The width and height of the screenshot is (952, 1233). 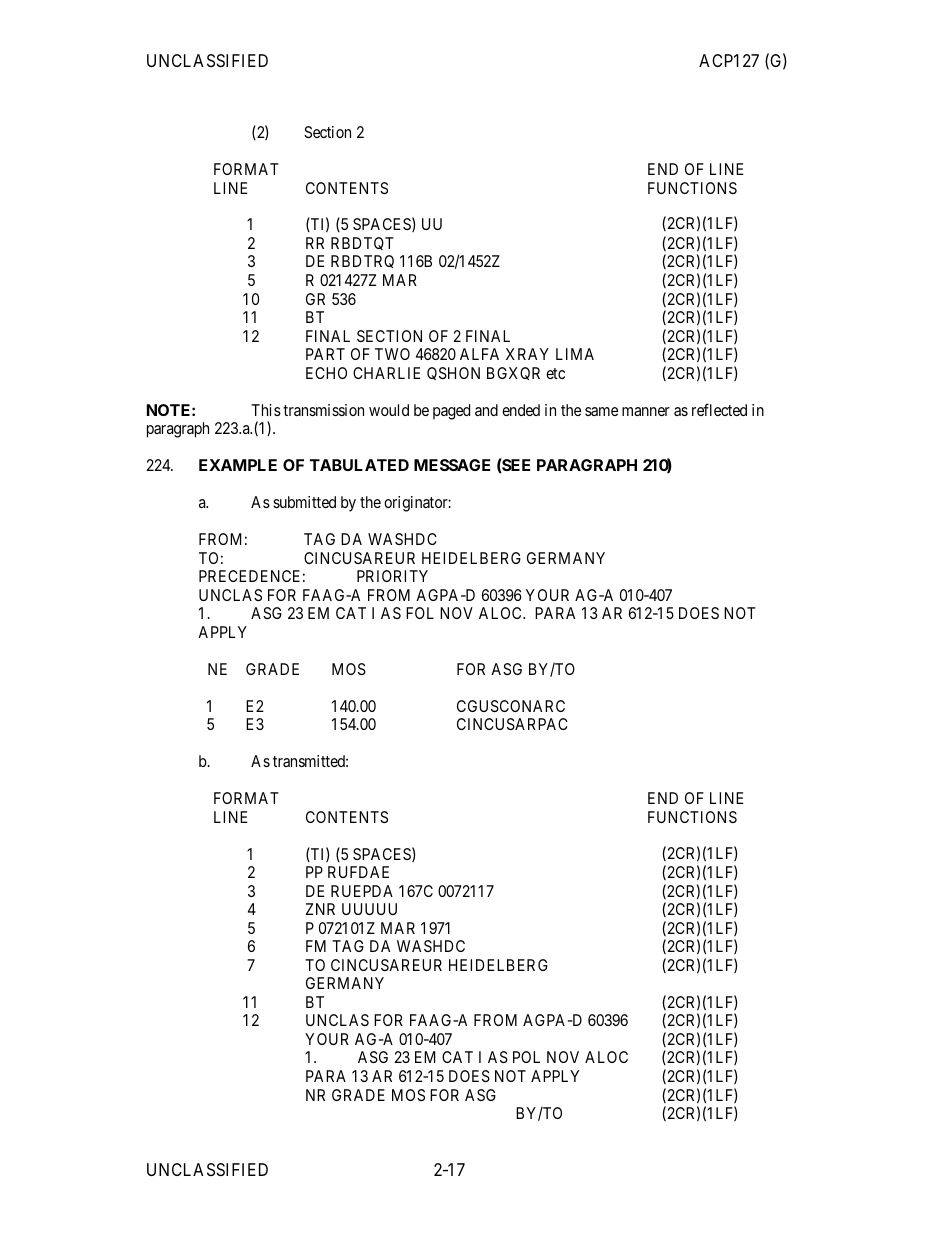 I want to click on submitted, so click(x=304, y=502).
